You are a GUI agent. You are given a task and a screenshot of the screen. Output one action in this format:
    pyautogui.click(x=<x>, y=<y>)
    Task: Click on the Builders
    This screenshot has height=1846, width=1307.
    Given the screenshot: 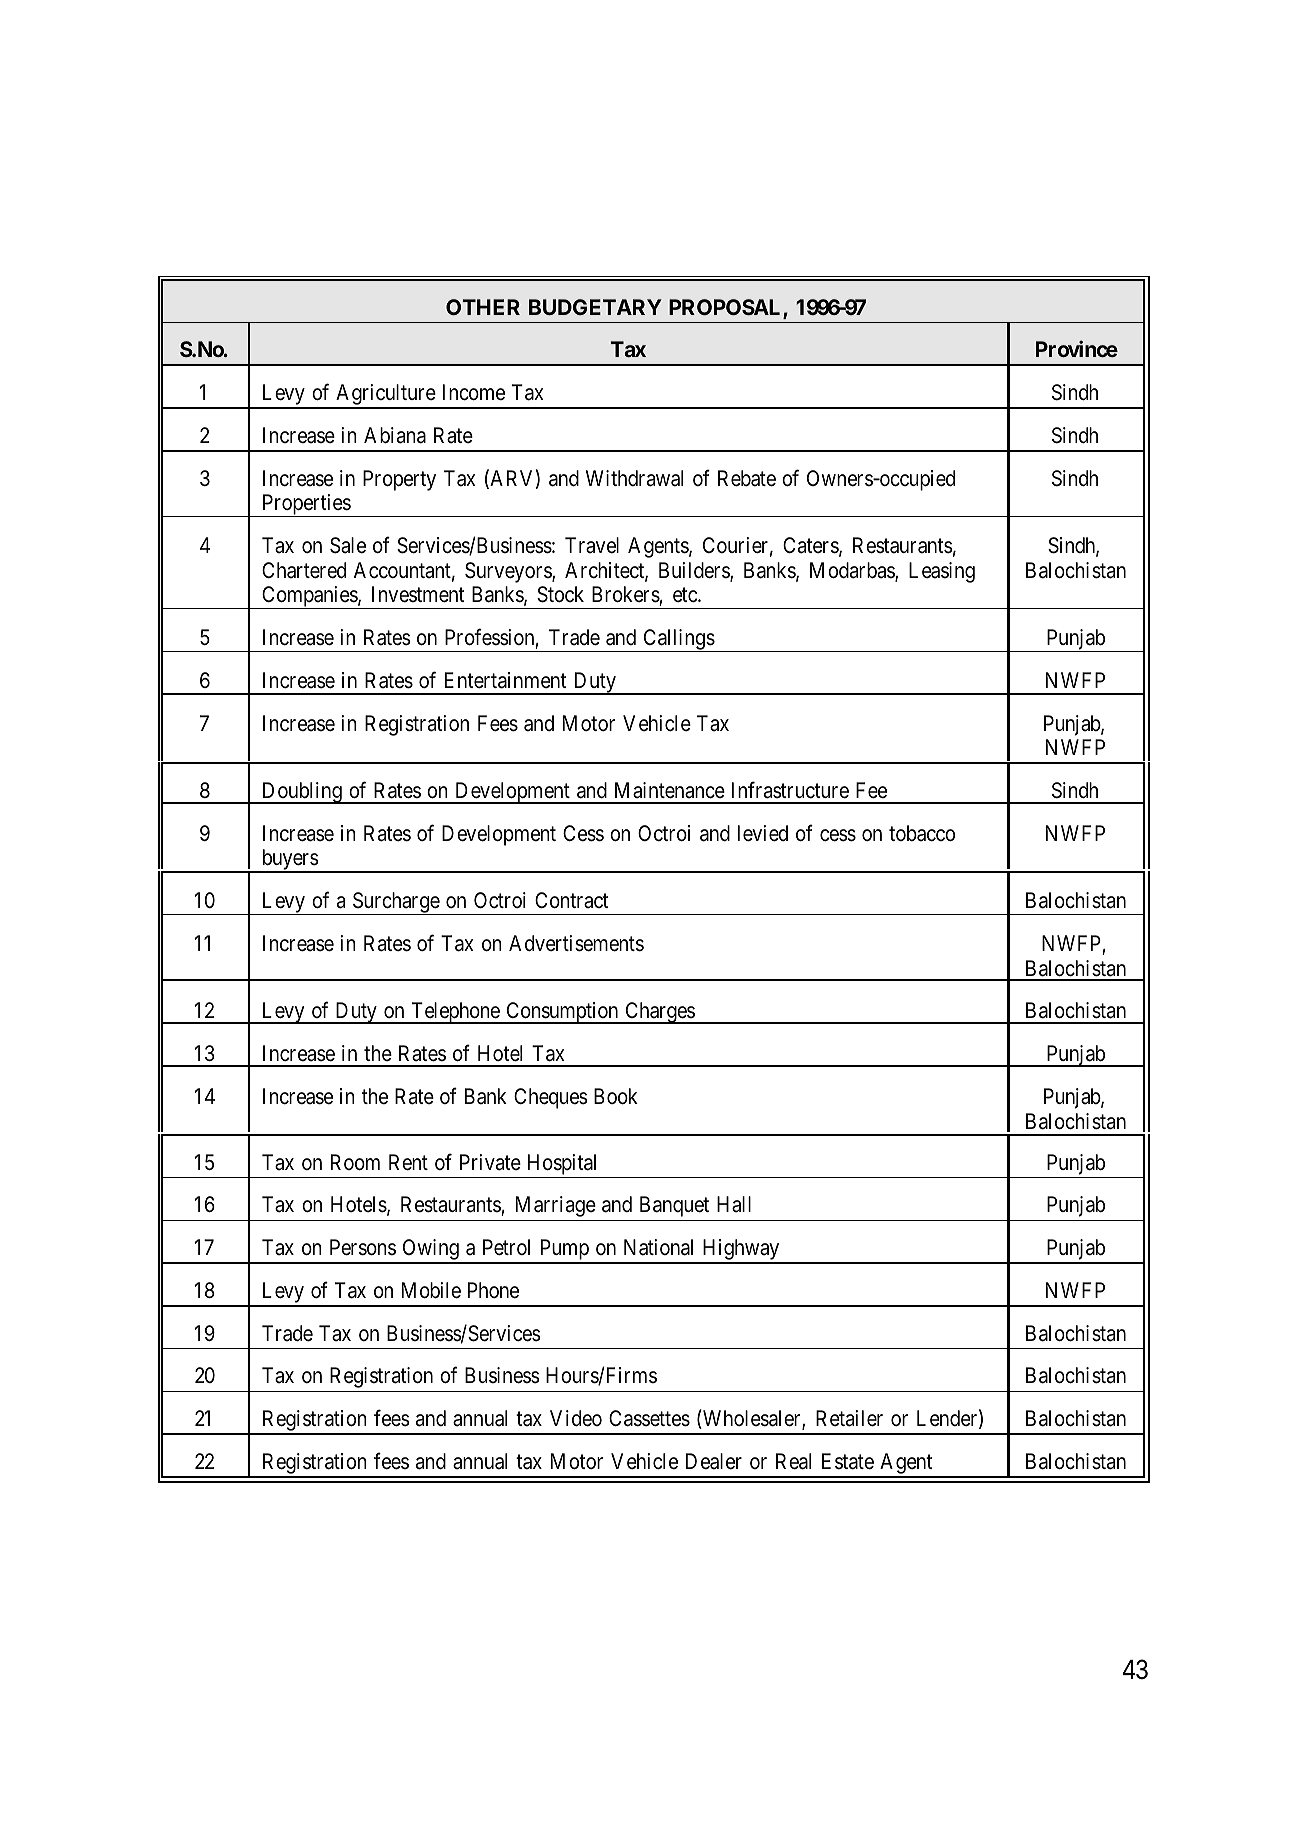 What is the action you would take?
    pyautogui.click(x=696, y=571)
